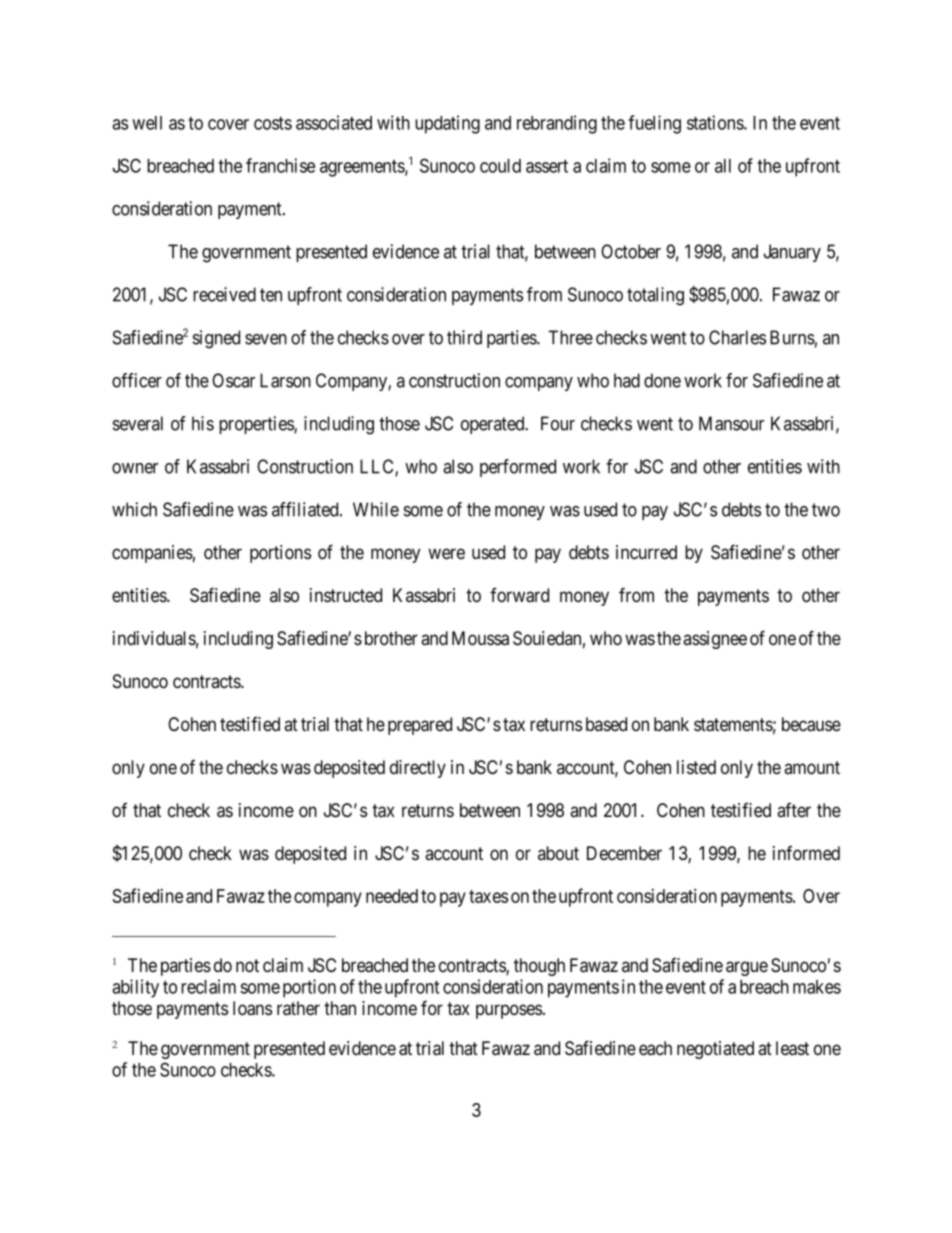 The height and width of the page is (1233, 952). What do you see at coordinates (715, 640) in the page?
I see `assignee` at bounding box center [715, 640].
